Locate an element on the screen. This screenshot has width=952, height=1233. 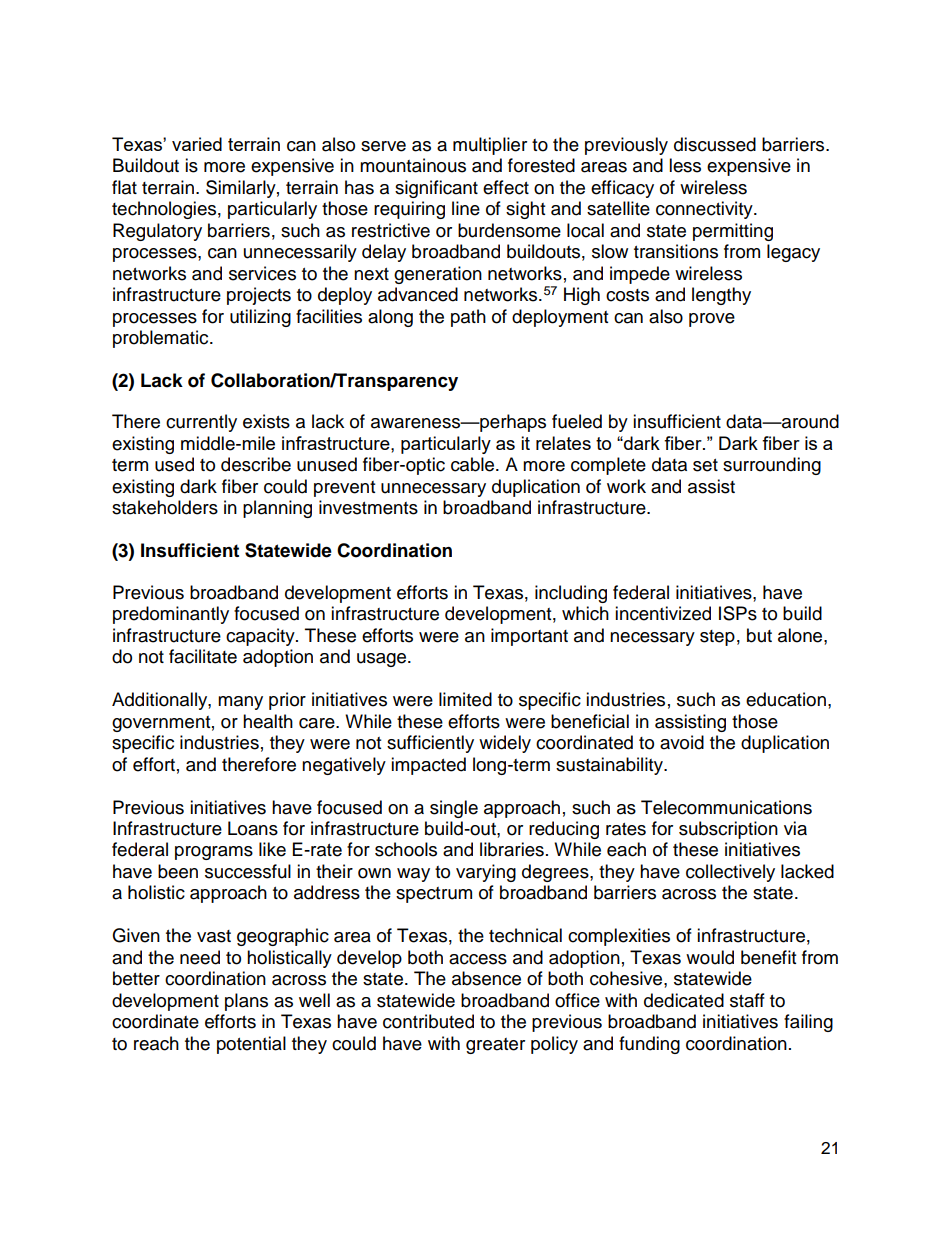
many is located at coordinates (240, 703).
